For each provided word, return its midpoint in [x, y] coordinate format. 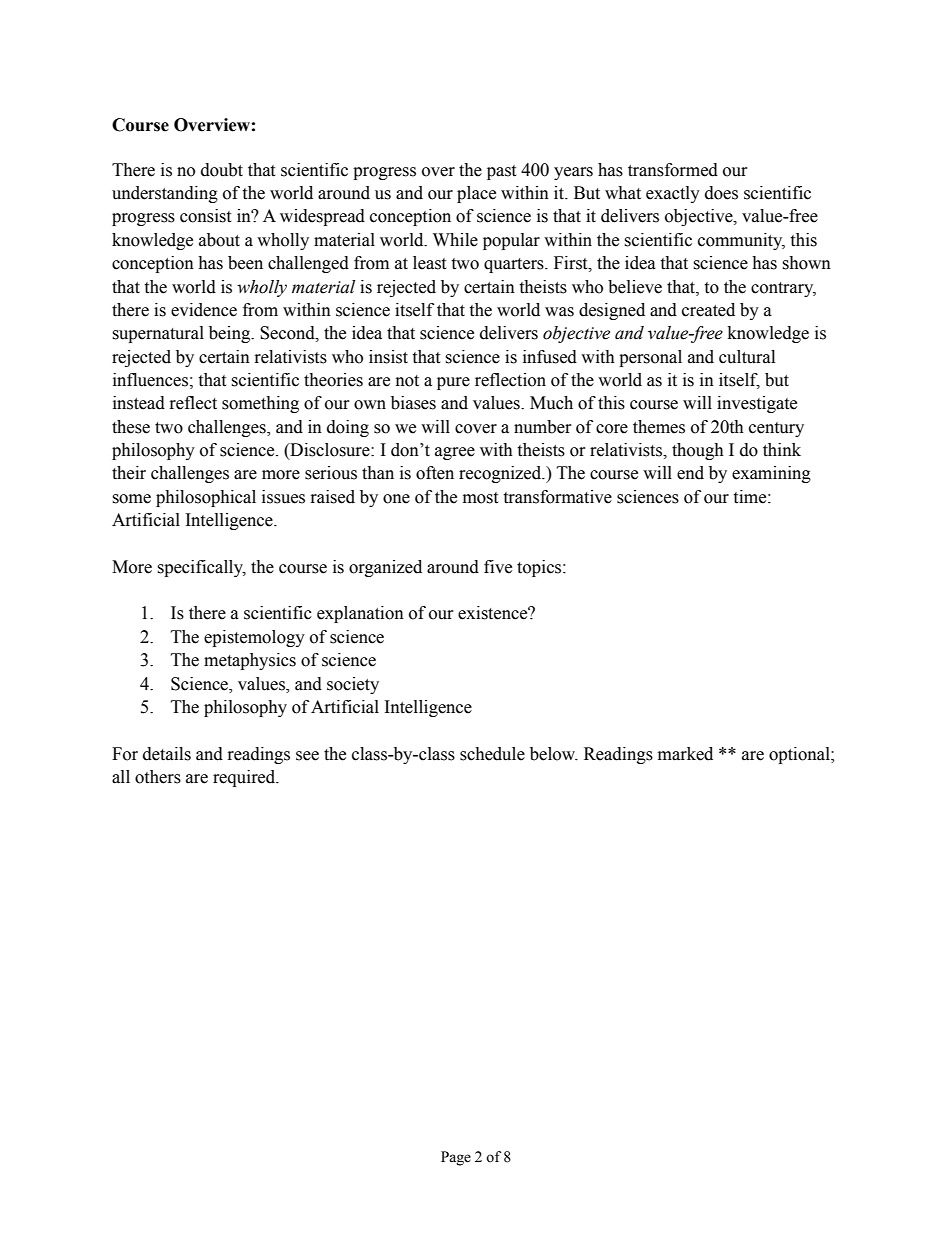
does [721, 193]
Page [456, 1158]
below [554, 754]
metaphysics [250, 661]
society [353, 685]
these [131, 427]
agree [455, 453]
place [476, 194]
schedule [492, 754]
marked [685, 754]
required [245, 778]
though [698, 451]
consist [205, 216]
